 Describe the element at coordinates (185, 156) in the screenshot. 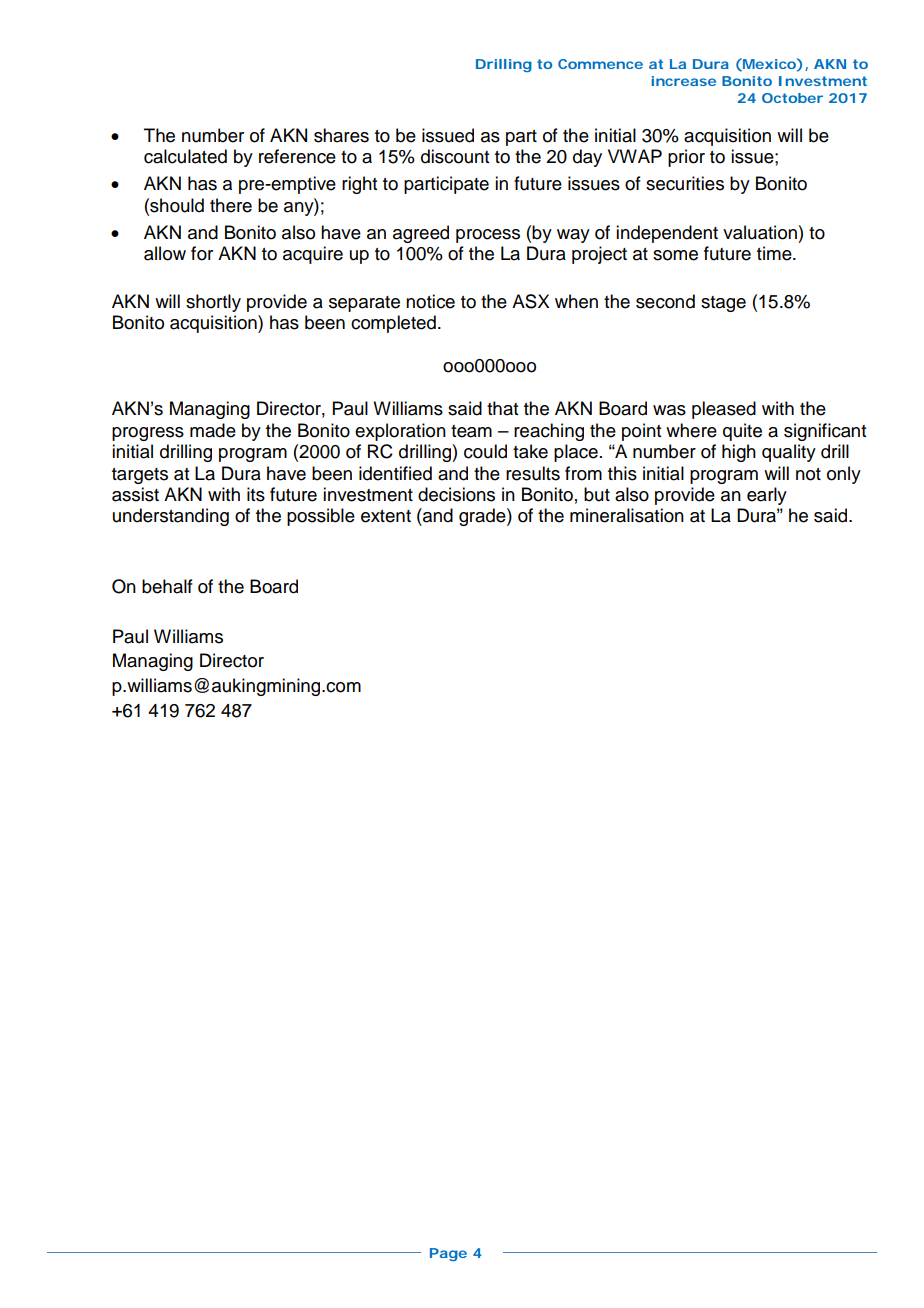

I see `calculated` at that location.
